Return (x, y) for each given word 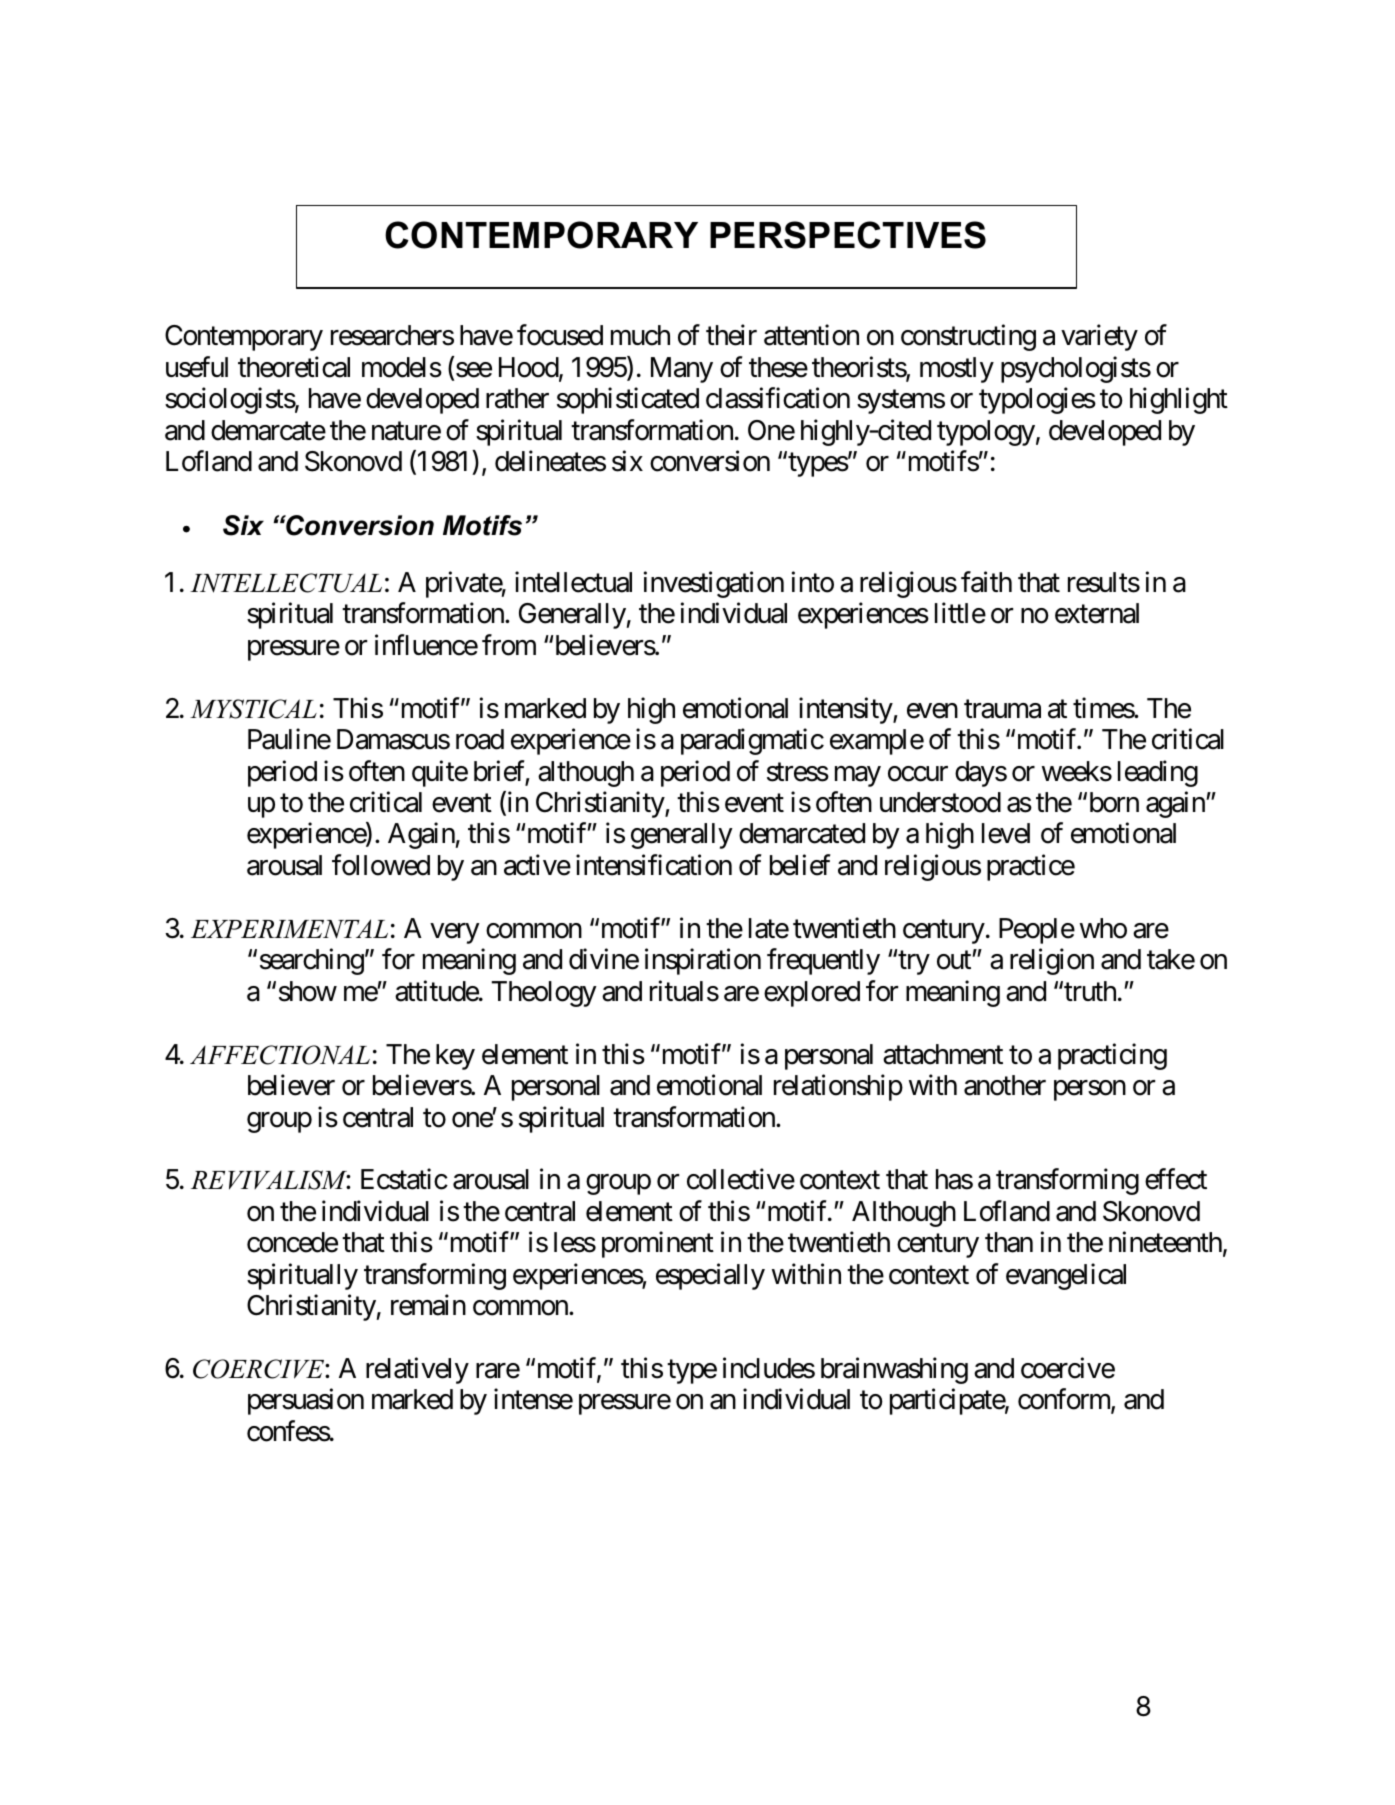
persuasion (306, 1402)
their (731, 335)
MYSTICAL (253, 709)
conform (1065, 1401)
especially (710, 1276)
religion (1052, 962)
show (308, 991)
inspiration (703, 962)
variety (1099, 338)
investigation (714, 584)
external (1097, 613)
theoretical (294, 367)
